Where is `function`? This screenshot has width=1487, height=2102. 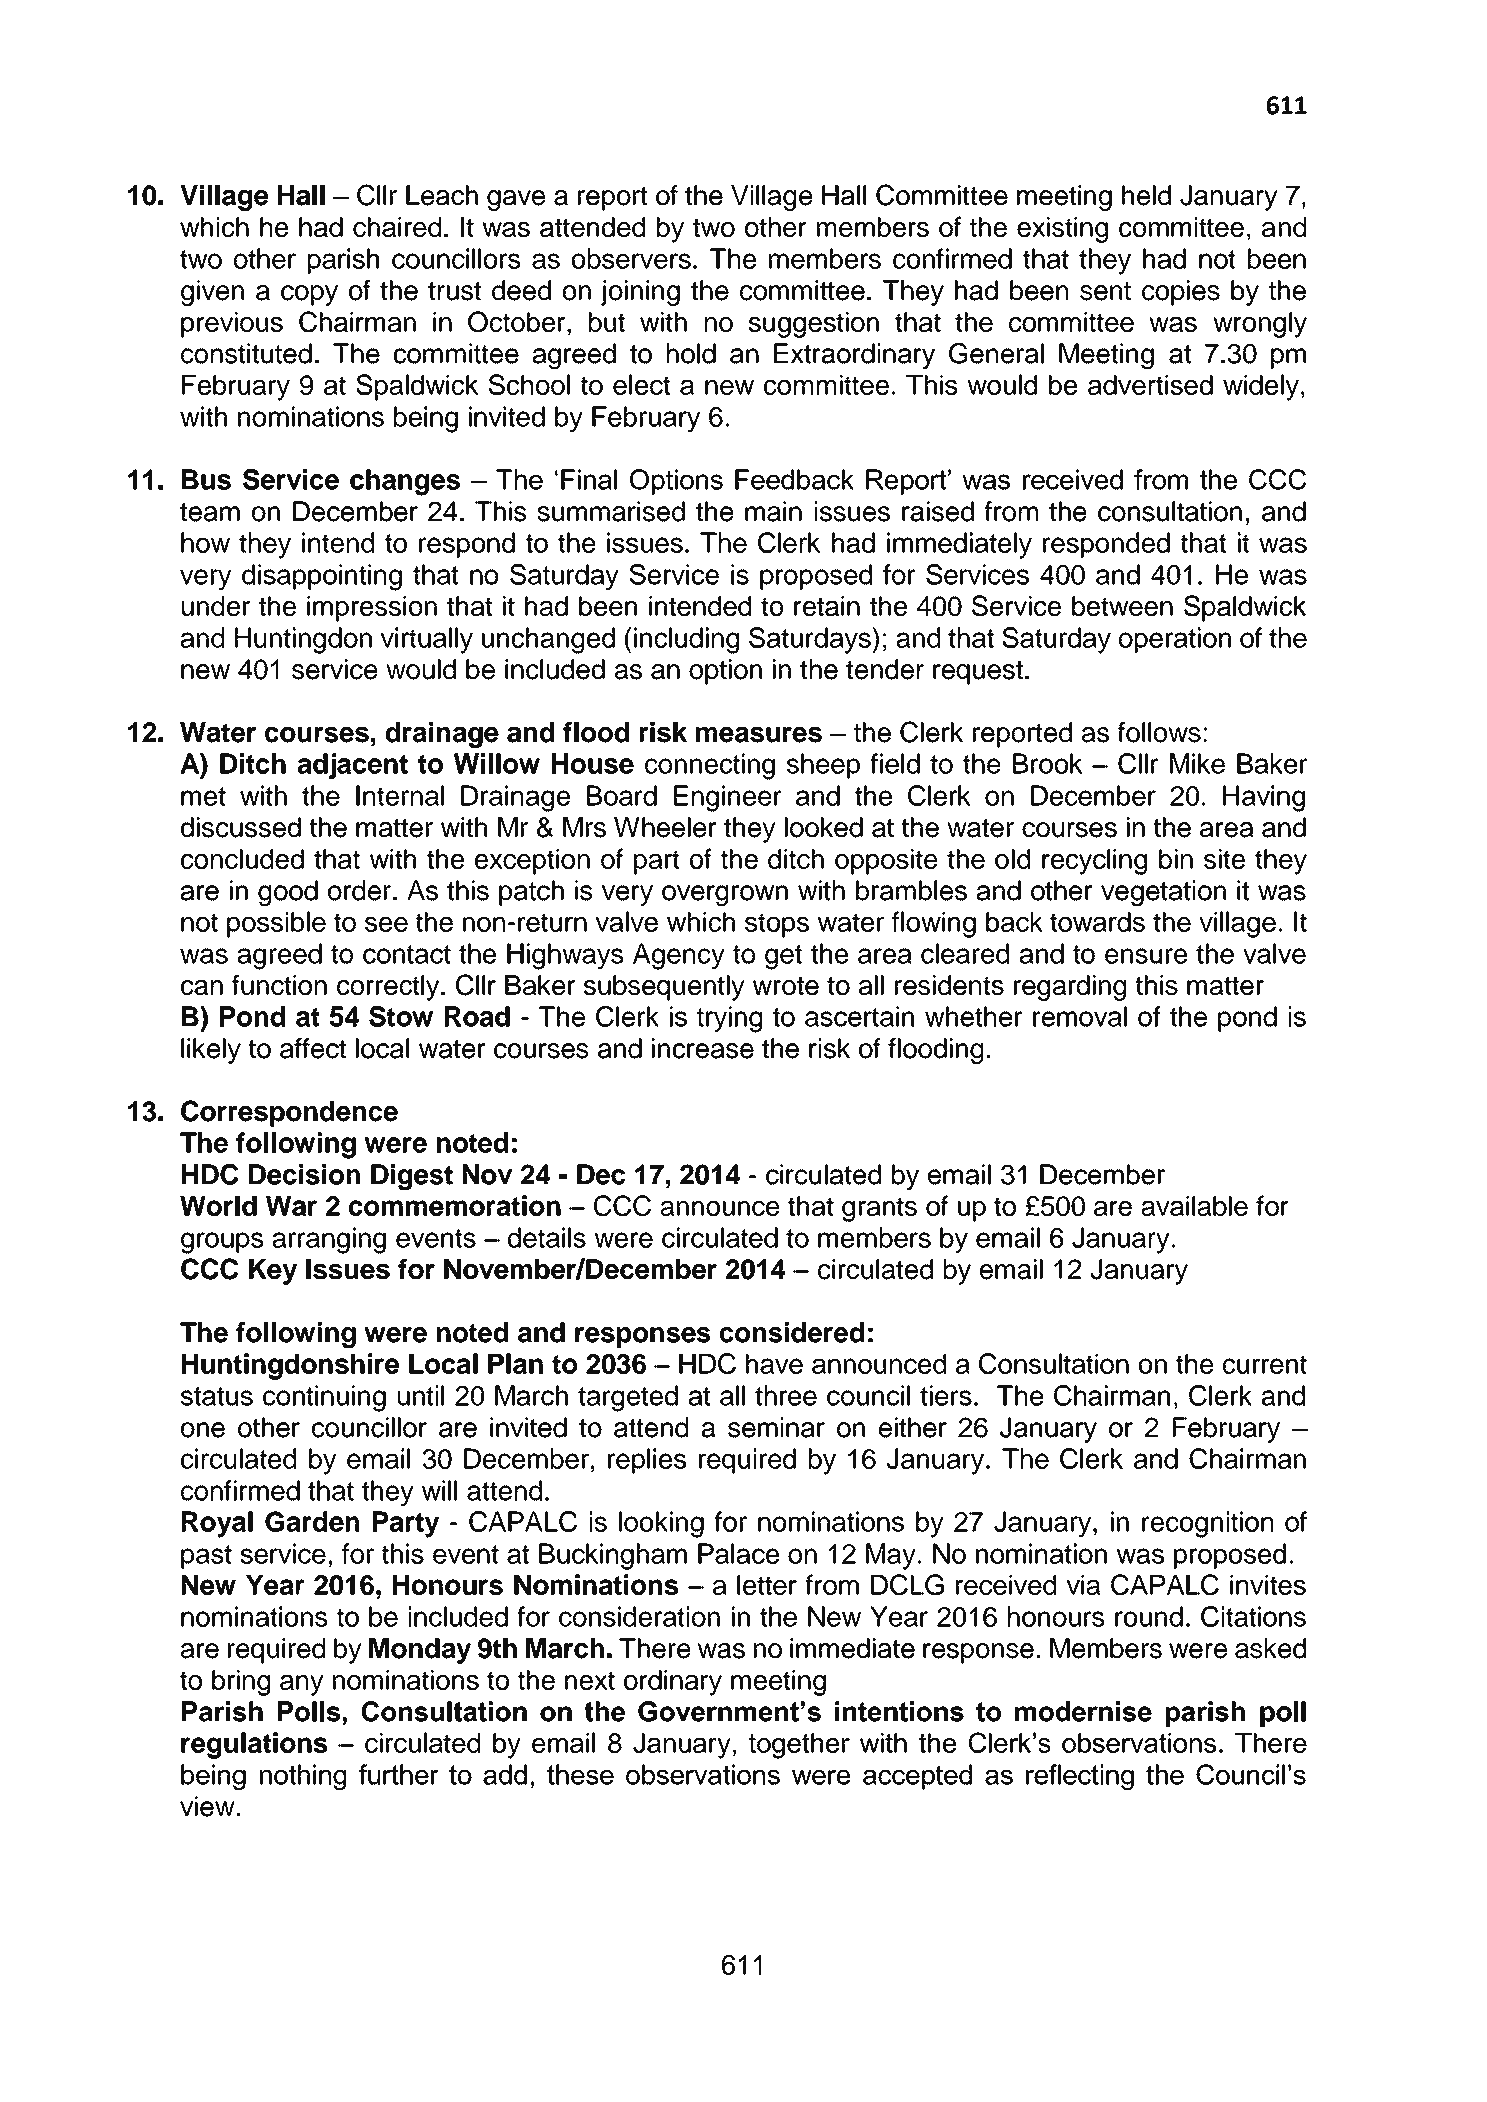
function is located at coordinates (279, 984).
